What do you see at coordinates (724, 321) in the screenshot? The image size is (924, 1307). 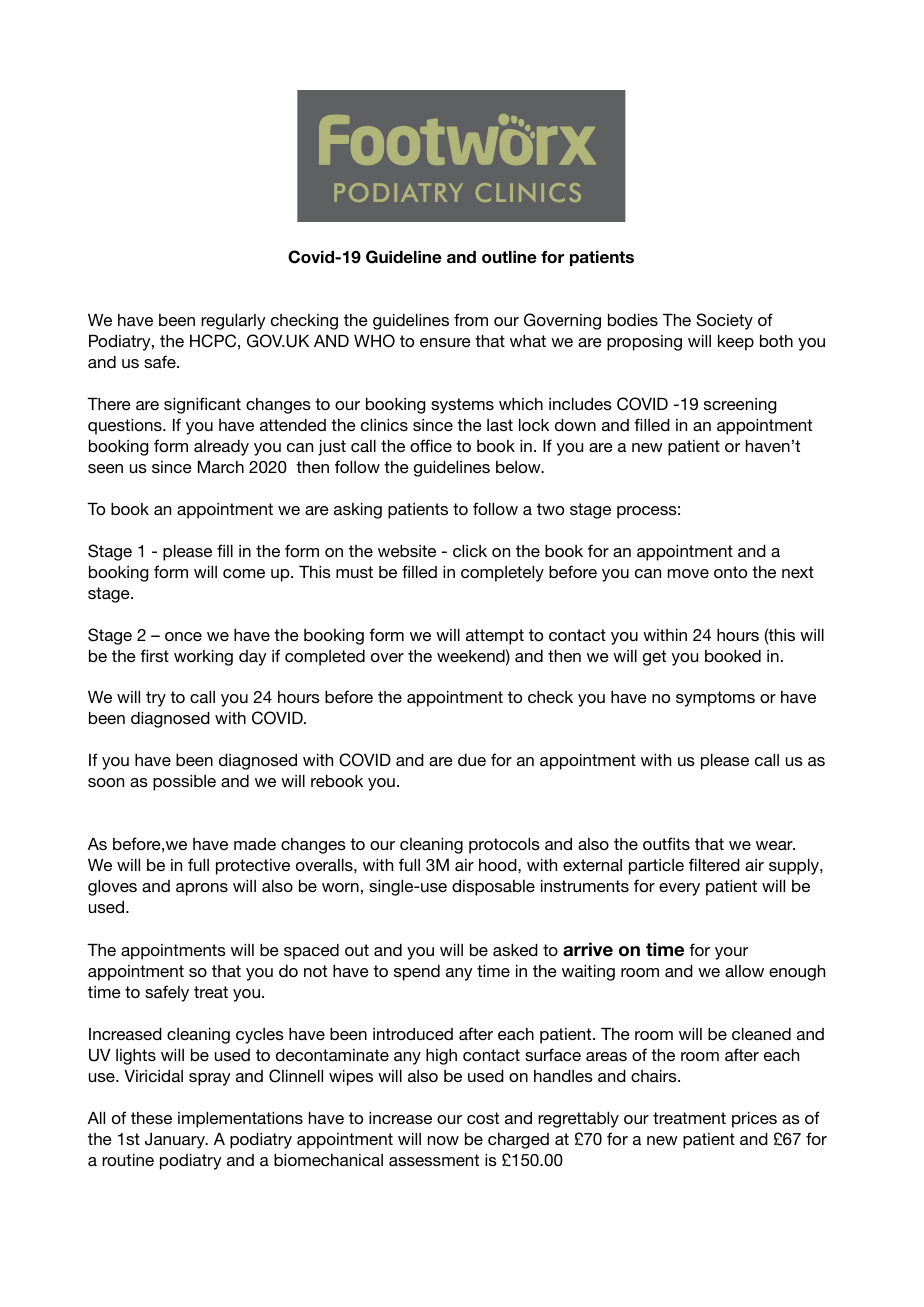 I see `Society` at bounding box center [724, 321].
